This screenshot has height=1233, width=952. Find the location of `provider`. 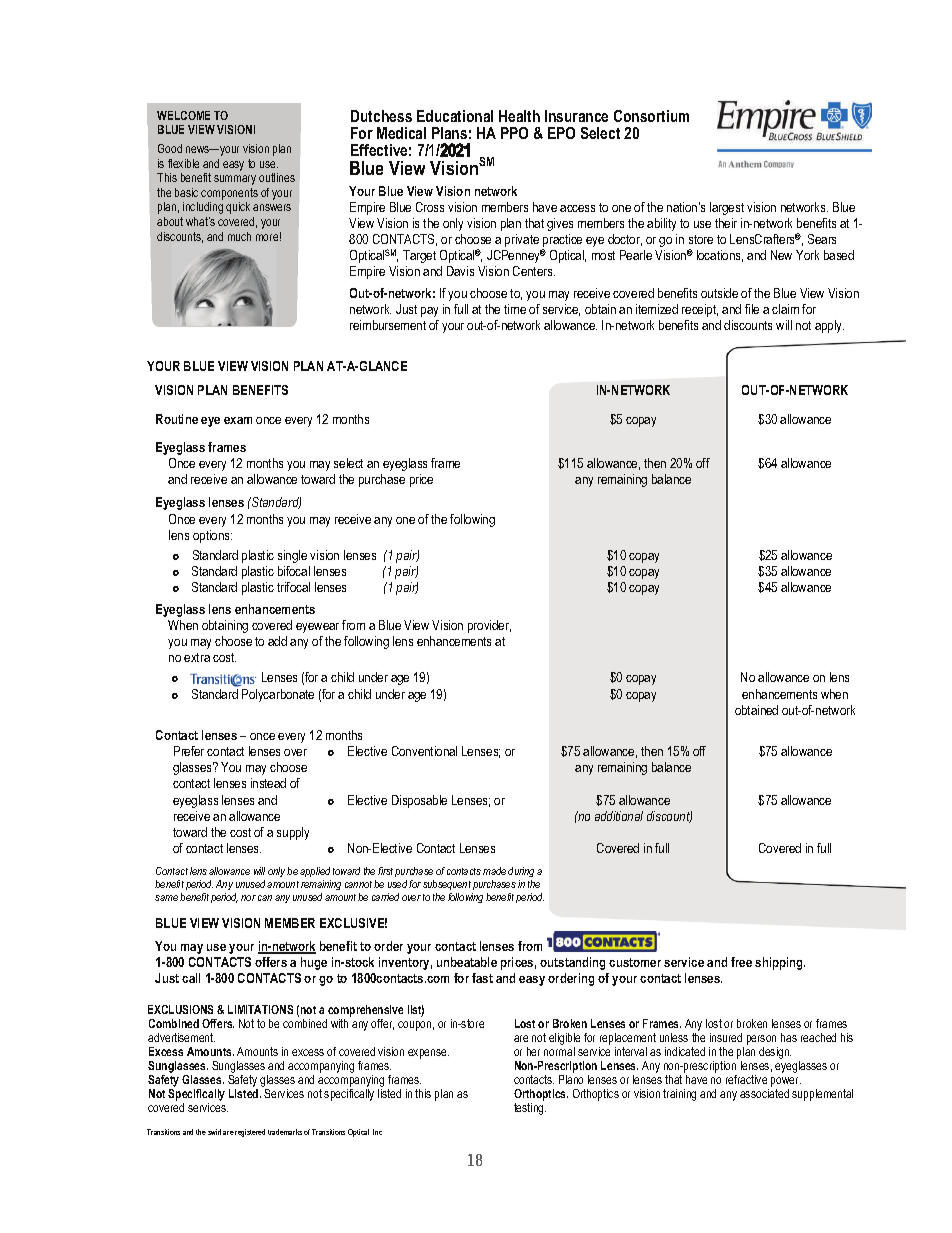

provider is located at coordinates (489, 626).
